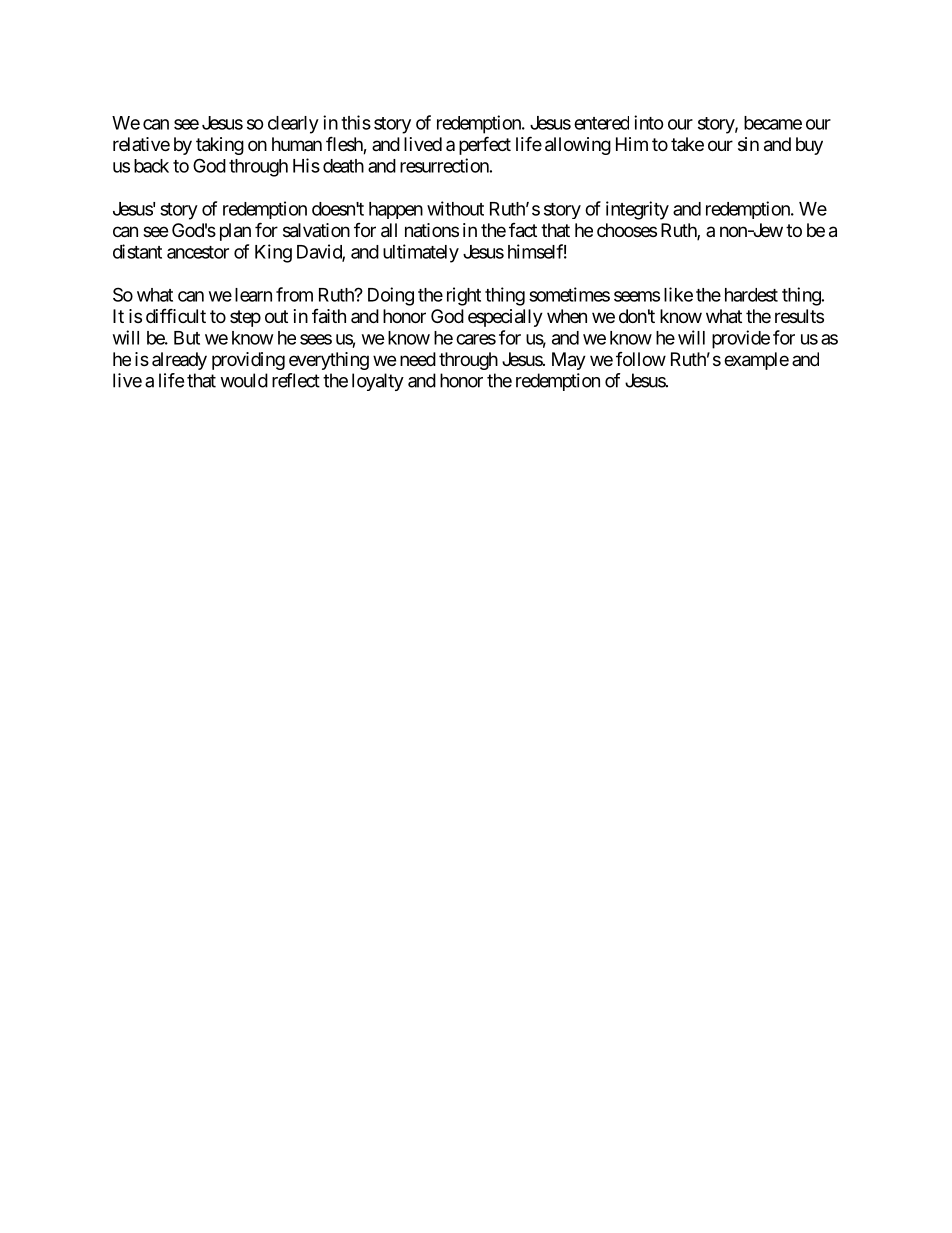 Image resolution: width=952 pixels, height=1233 pixels. Describe the element at coordinates (421, 253) in the screenshot. I see `ultimately` at that location.
